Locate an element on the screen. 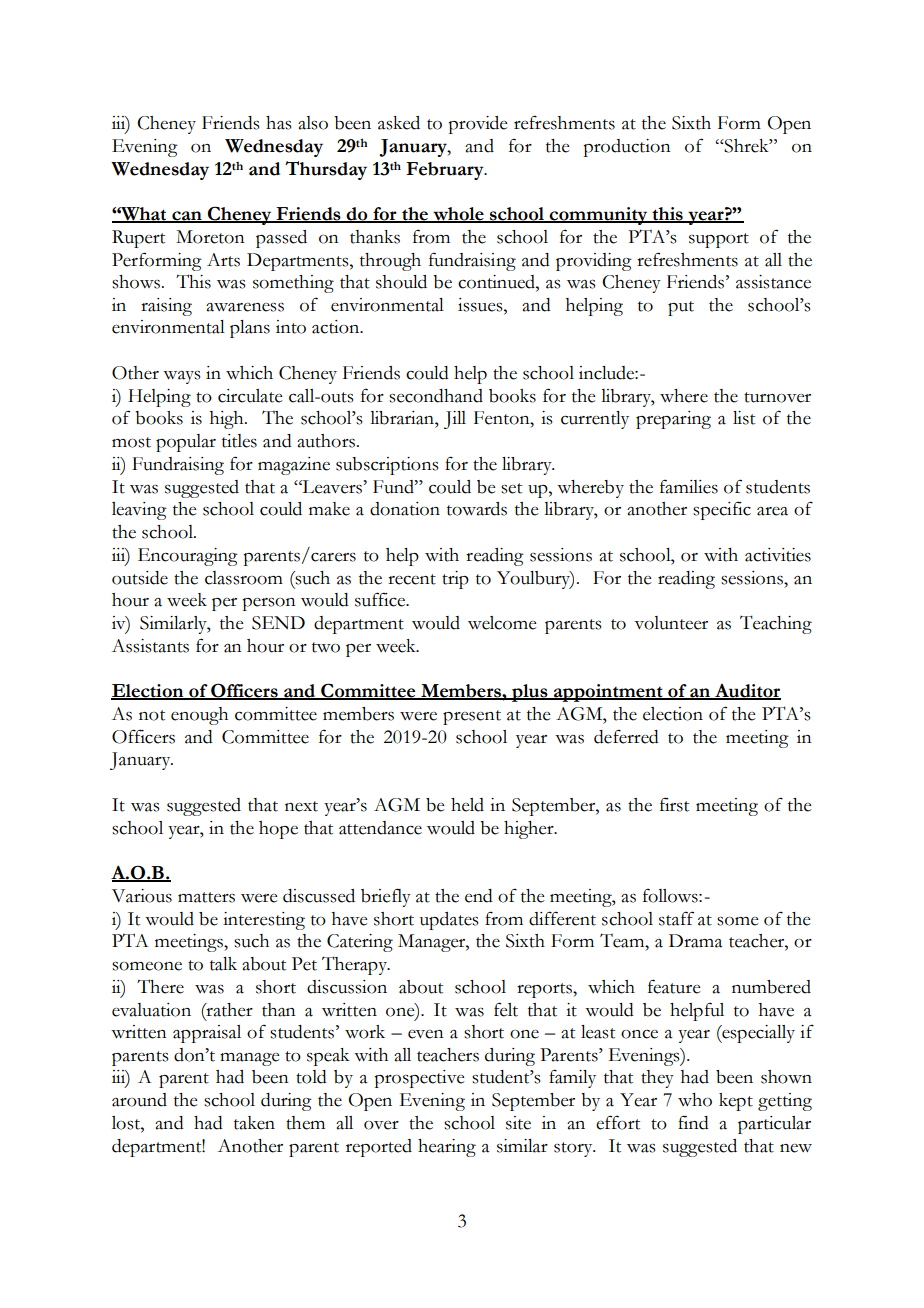  has is located at coordinates (278, 123).
